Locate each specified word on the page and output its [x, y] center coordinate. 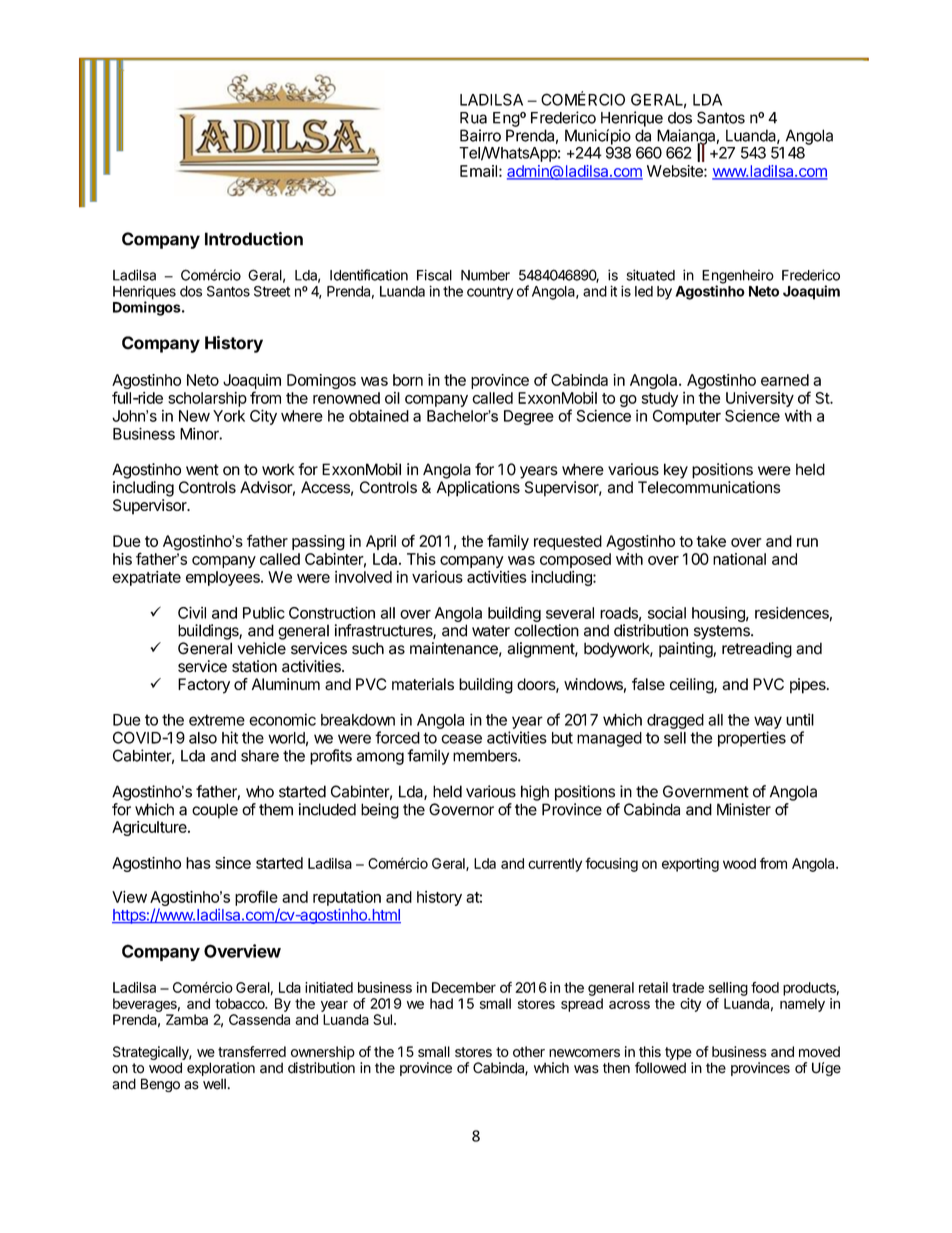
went [202, 470]
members [486, 756]
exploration [221, 1069]
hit [230, 737]
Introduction [254, 239]
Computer [687, 417]
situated [650, 275]
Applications [478, 489]
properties [752, 739]
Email [478, 171]
